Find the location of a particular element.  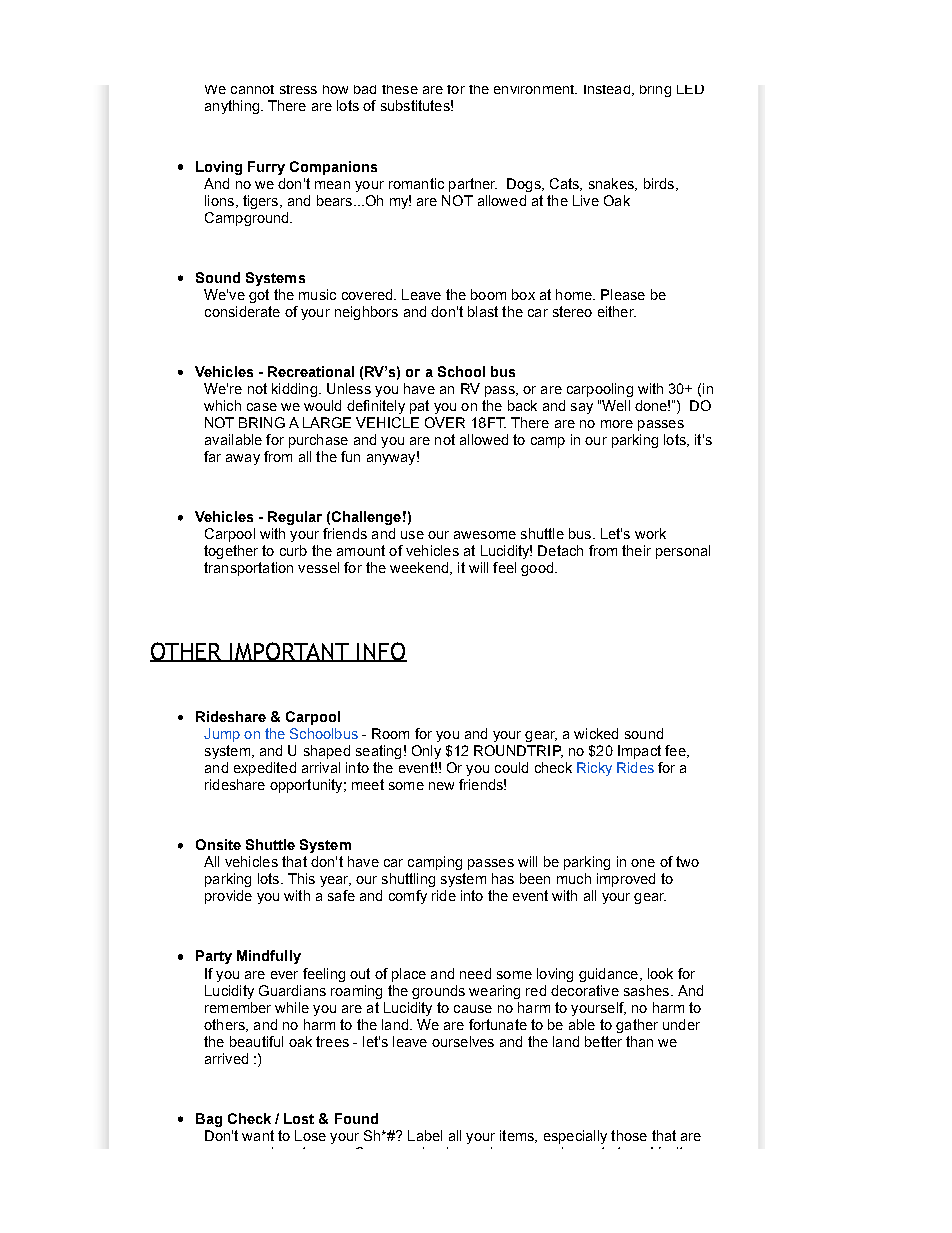

IMPORTANT is located at coordinates (290, 652).
